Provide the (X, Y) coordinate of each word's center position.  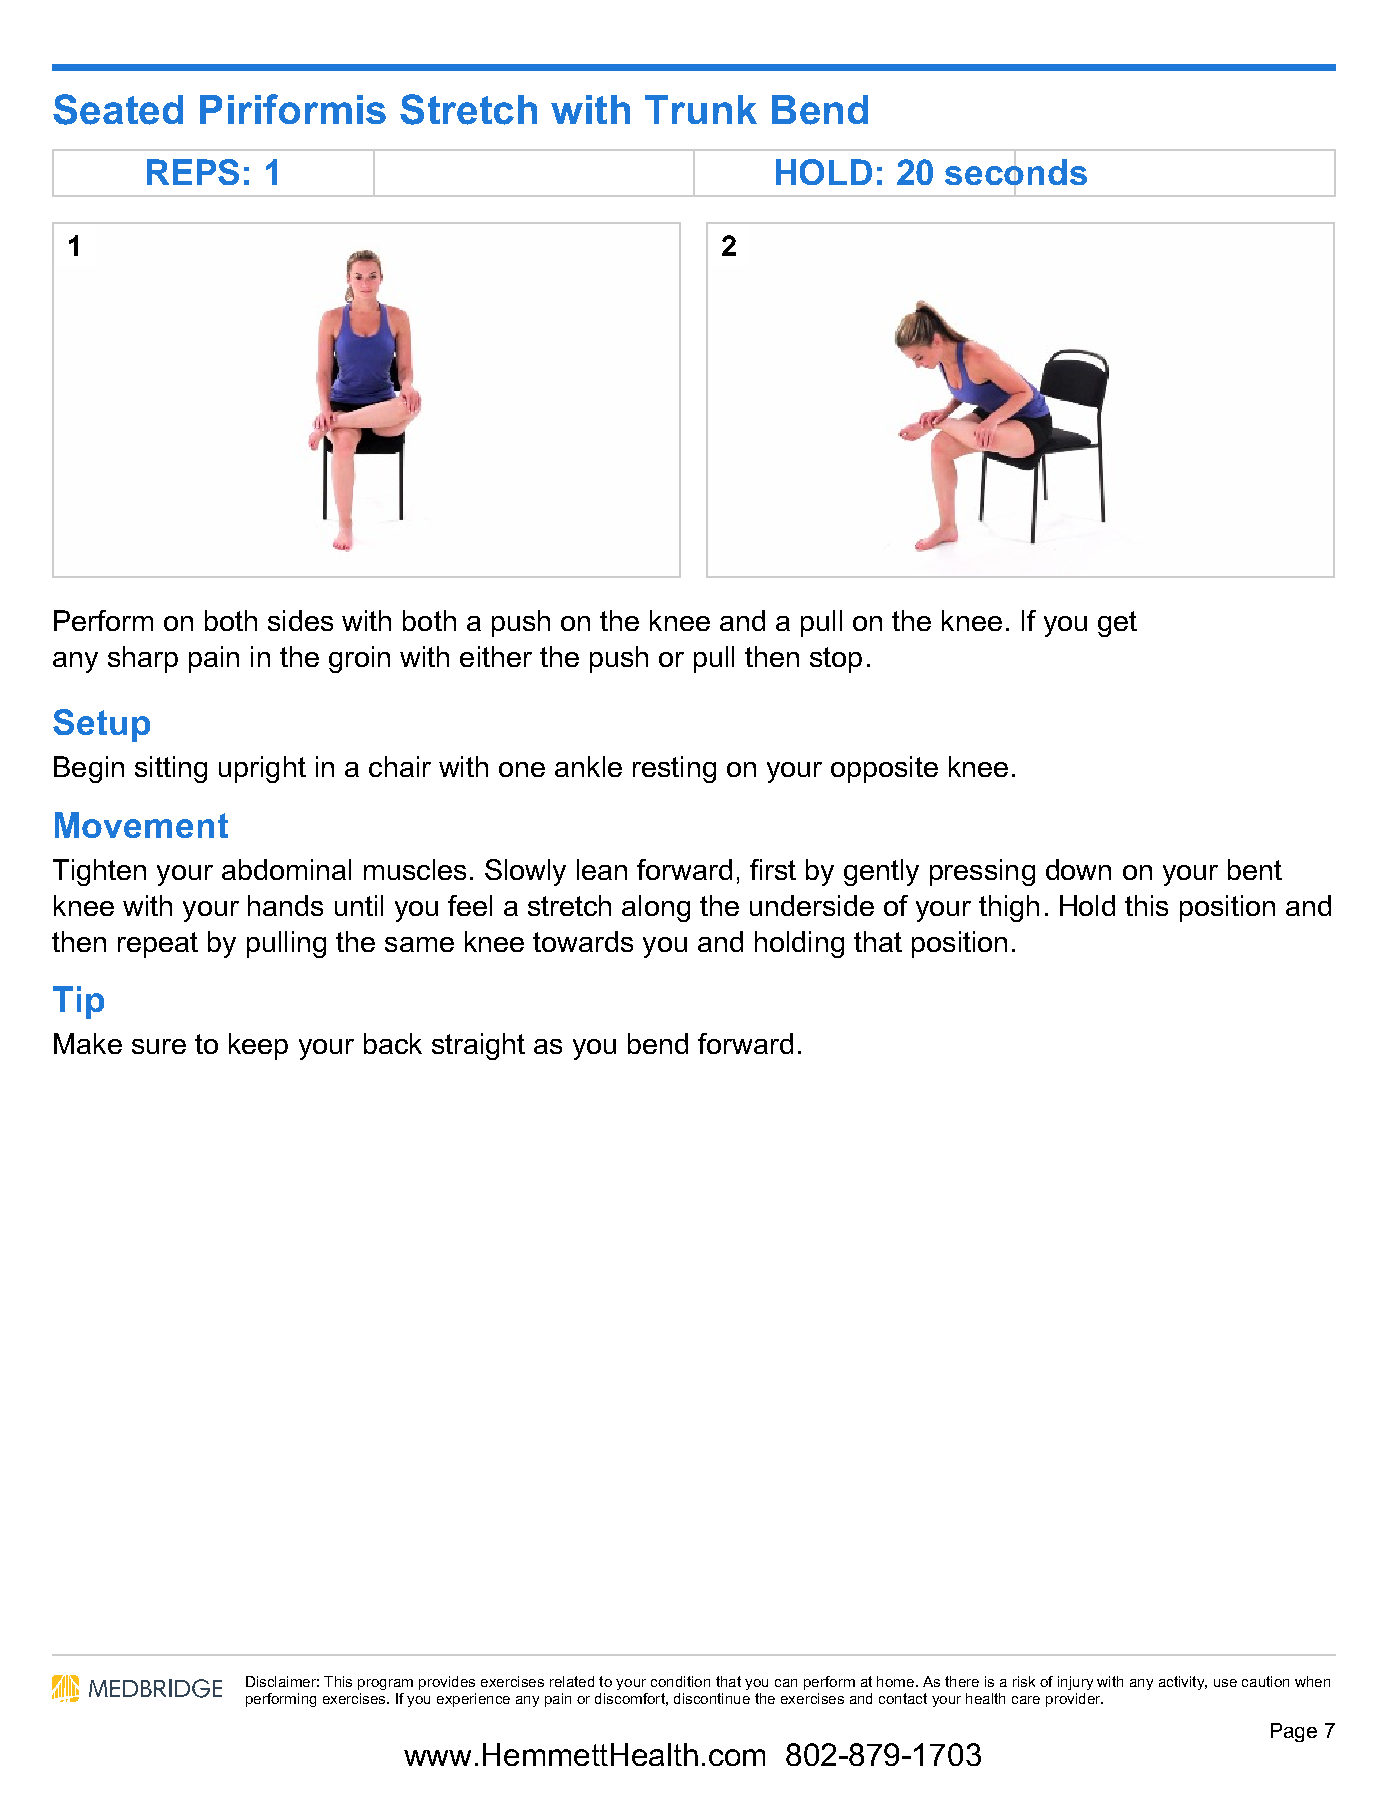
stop (836, 660)
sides (300, 620)
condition (680, 1681)
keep (258, 1046)
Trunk (701, 109)
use (1225, 1683)
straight (478, 1046)
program (385, 1684)
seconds (1016, 172)
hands (285, 905)
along (656, 908)
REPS (193, 172)
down (1078, 869)
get (1117, 624)
